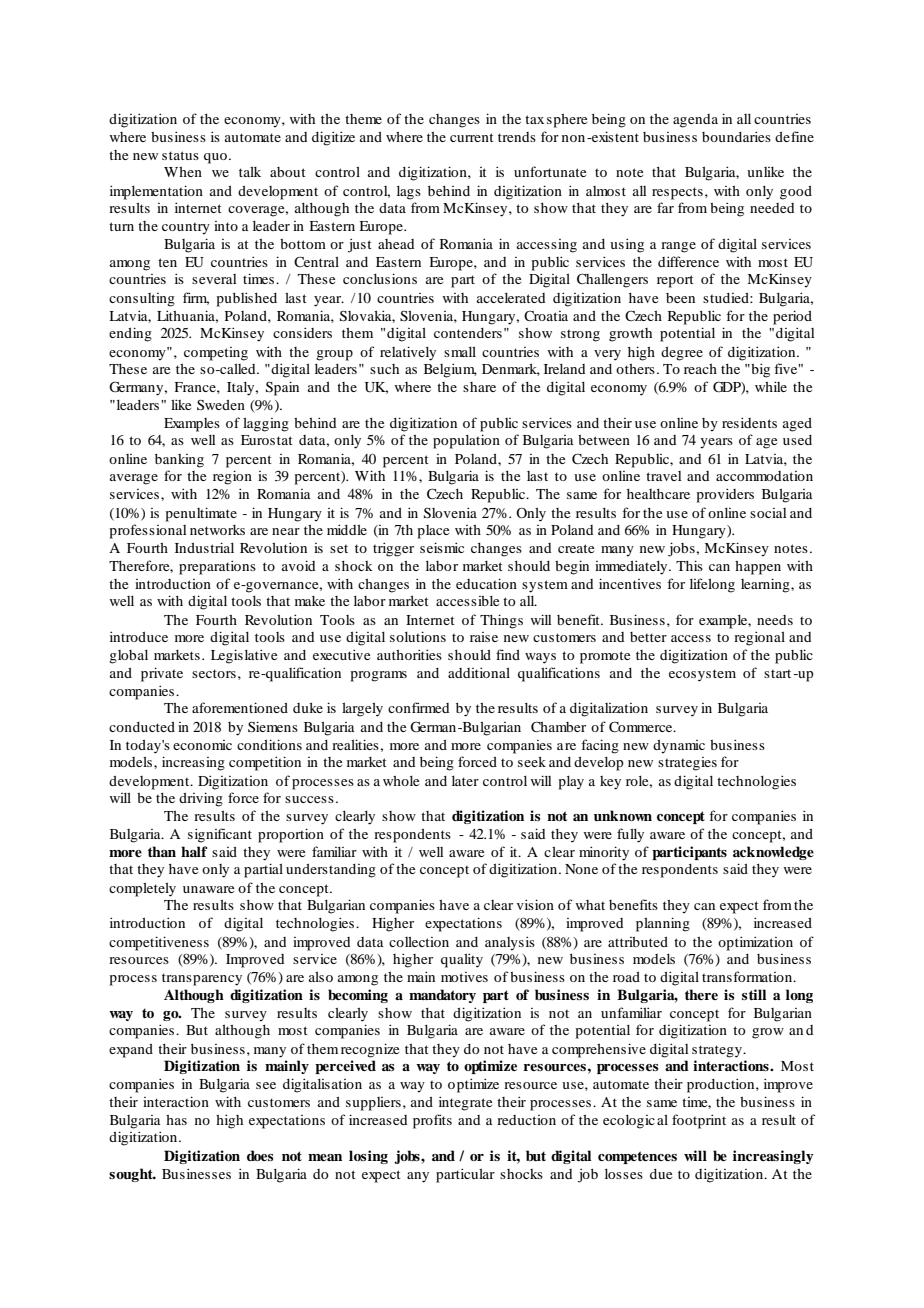  Describe the element at coordinates (736, 136) in the screenshot. I see `boundaries` at that location.
